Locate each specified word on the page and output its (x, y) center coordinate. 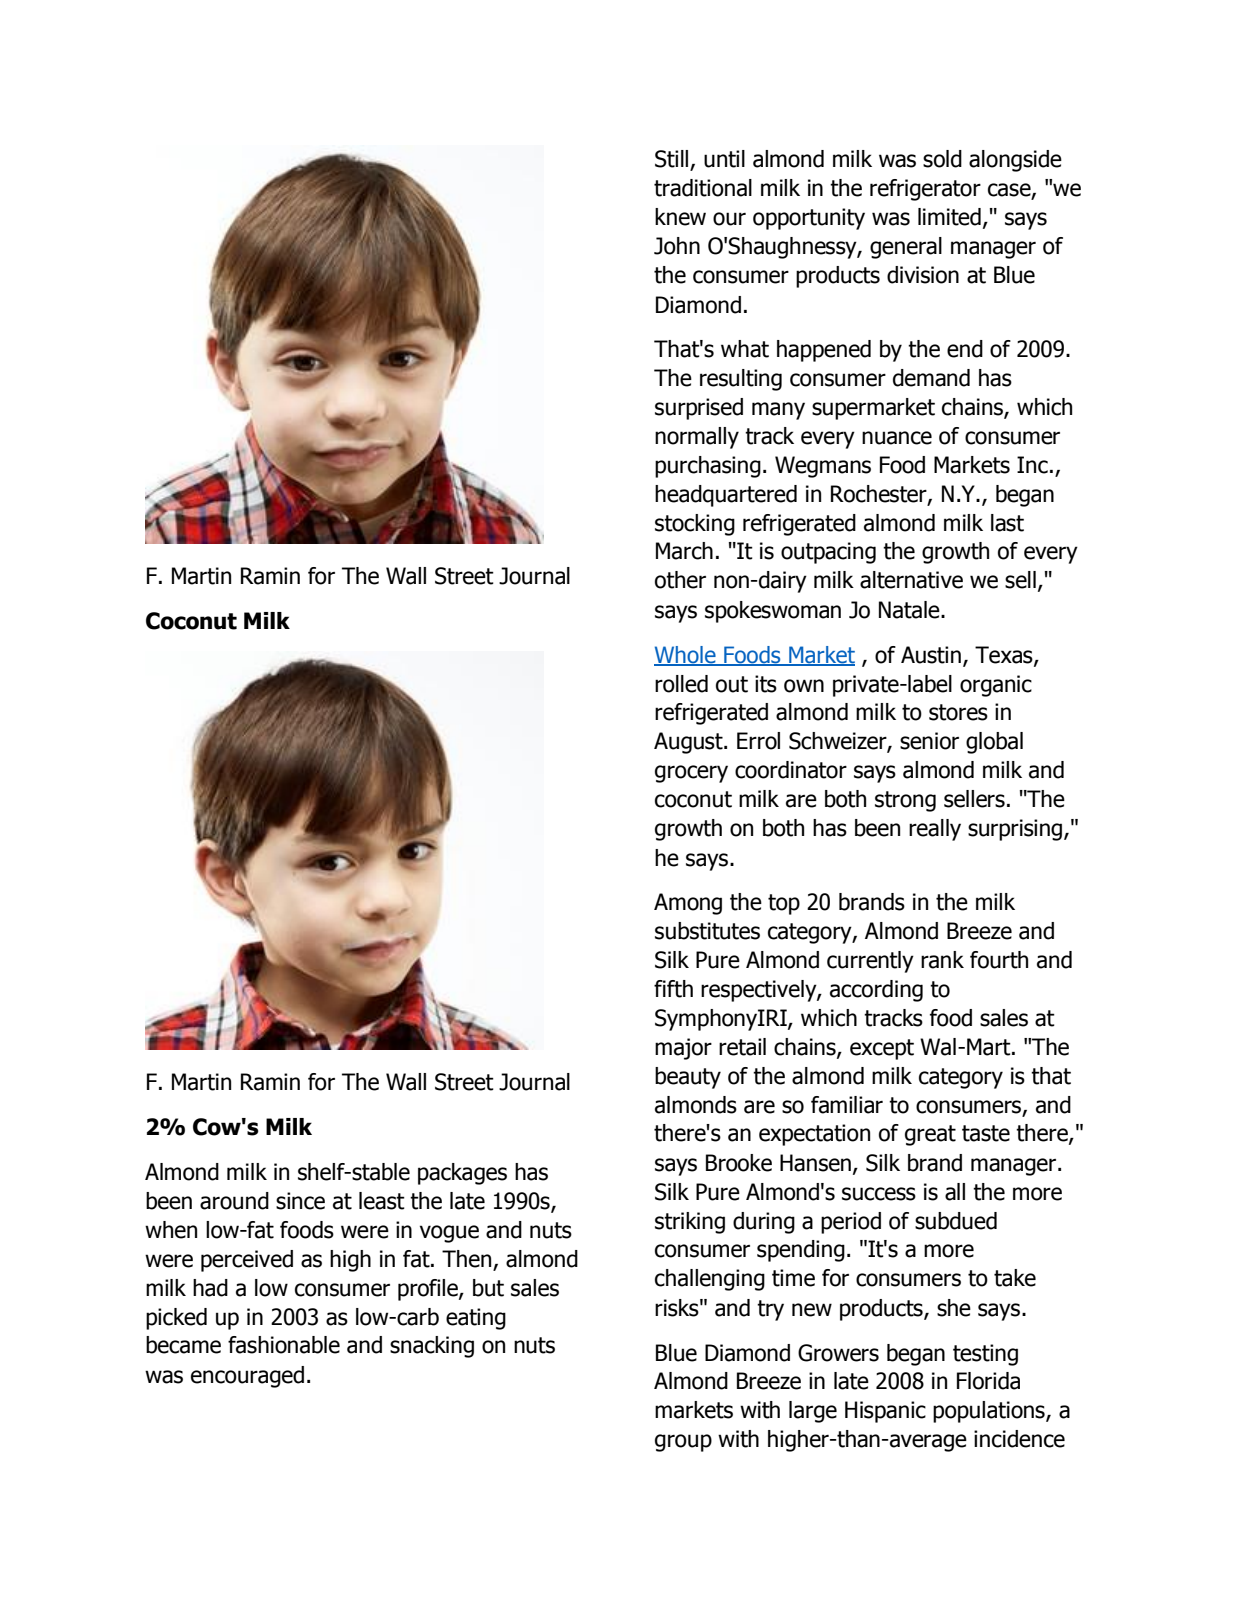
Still (673, 160)
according (876, 991)
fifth (673, 989)
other (680, 580)
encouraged (247, 1377)
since (300, 1201)
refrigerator (925, 190)
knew (680, 217)
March (684, 551)
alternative (911, 580)
